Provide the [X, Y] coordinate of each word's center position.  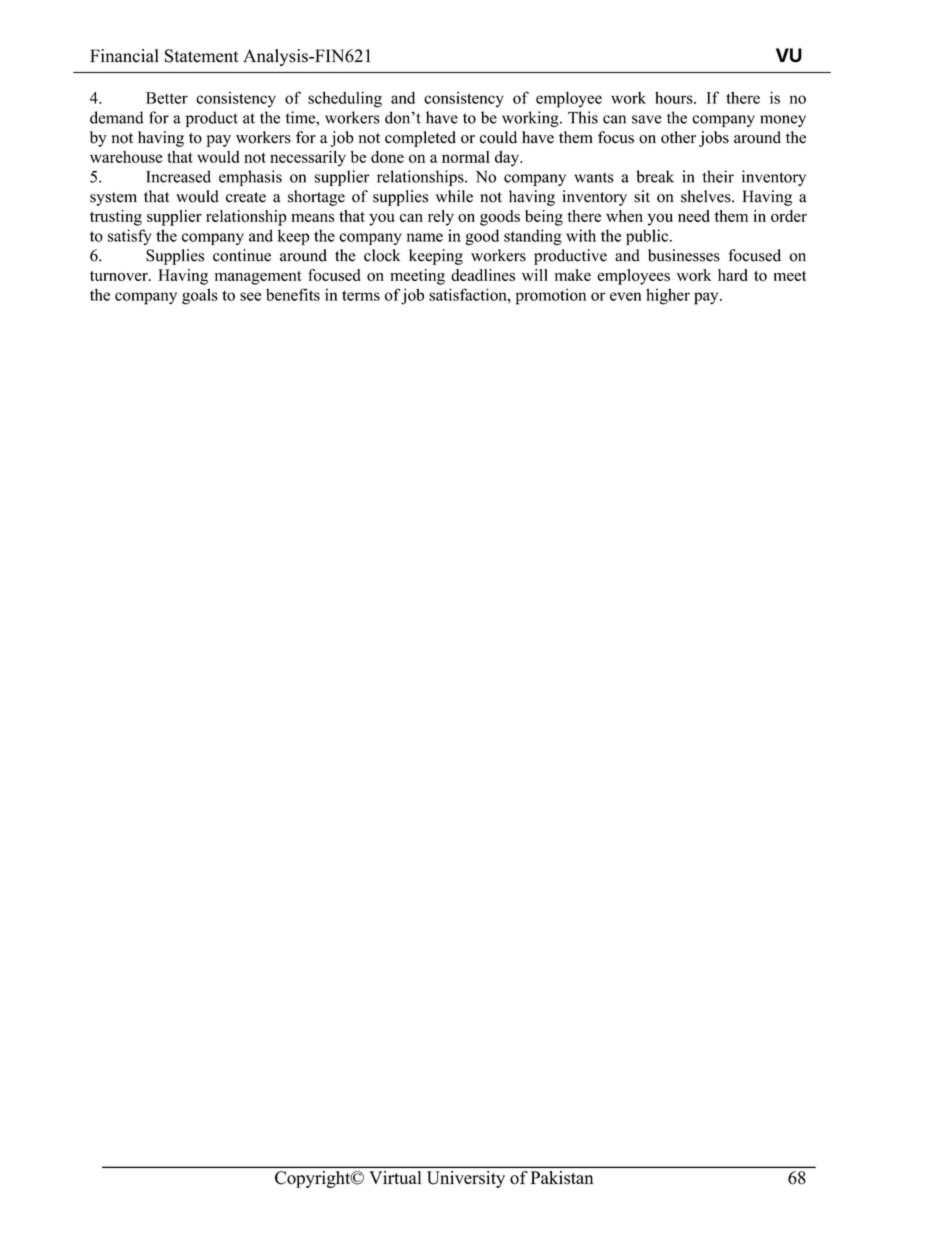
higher [668, 296]
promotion [551, 296]
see [250, 296]
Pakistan [562, 1177]
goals [200, 296]
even [625, 296]
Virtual [395, 1177]
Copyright [314, 1179]
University [466, 1179]
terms [361, 295]
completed [420, 139]
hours [675, 98]
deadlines [483, 275]
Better [167, 98]
